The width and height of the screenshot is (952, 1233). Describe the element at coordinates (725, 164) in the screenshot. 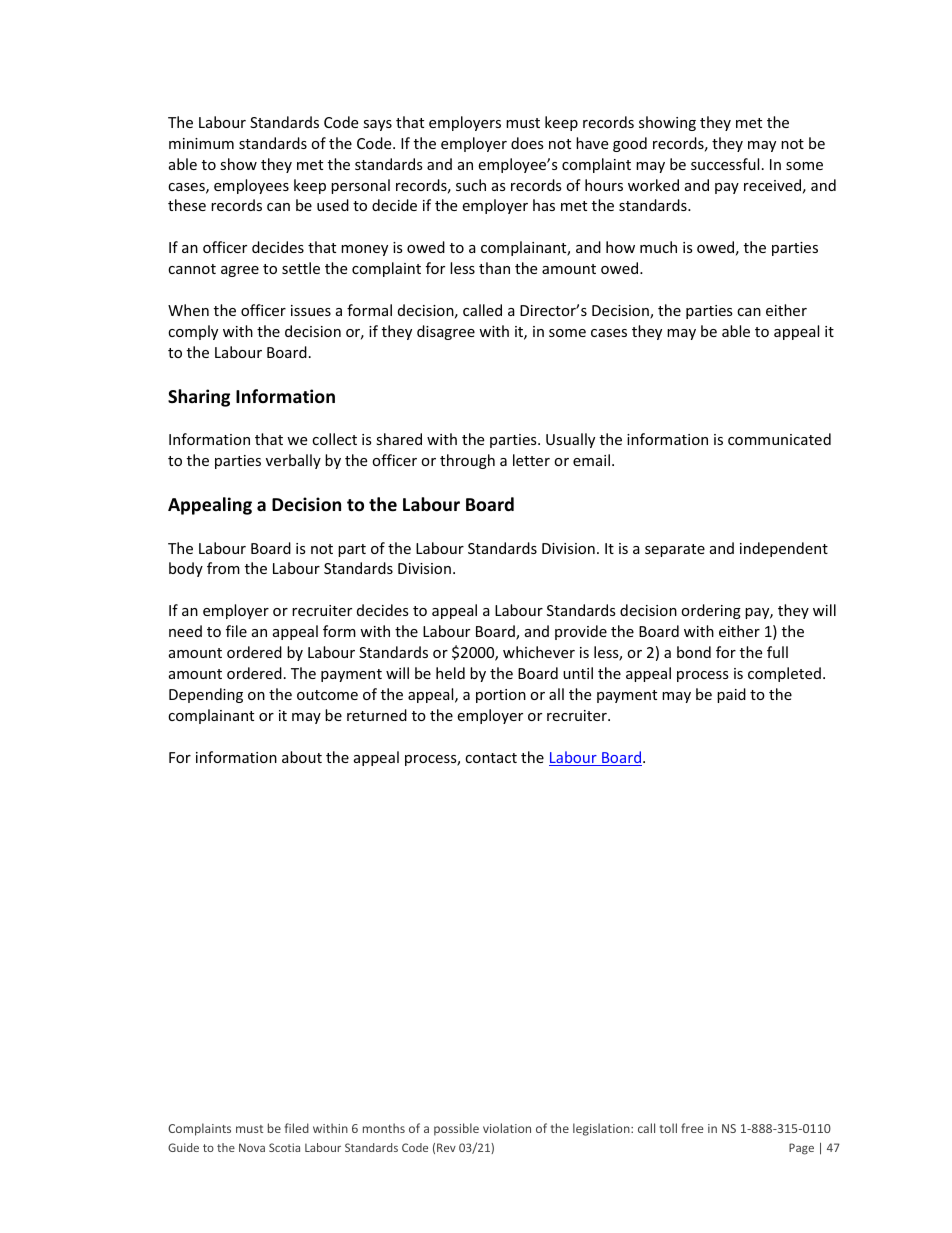

I see `successful` at that location.
